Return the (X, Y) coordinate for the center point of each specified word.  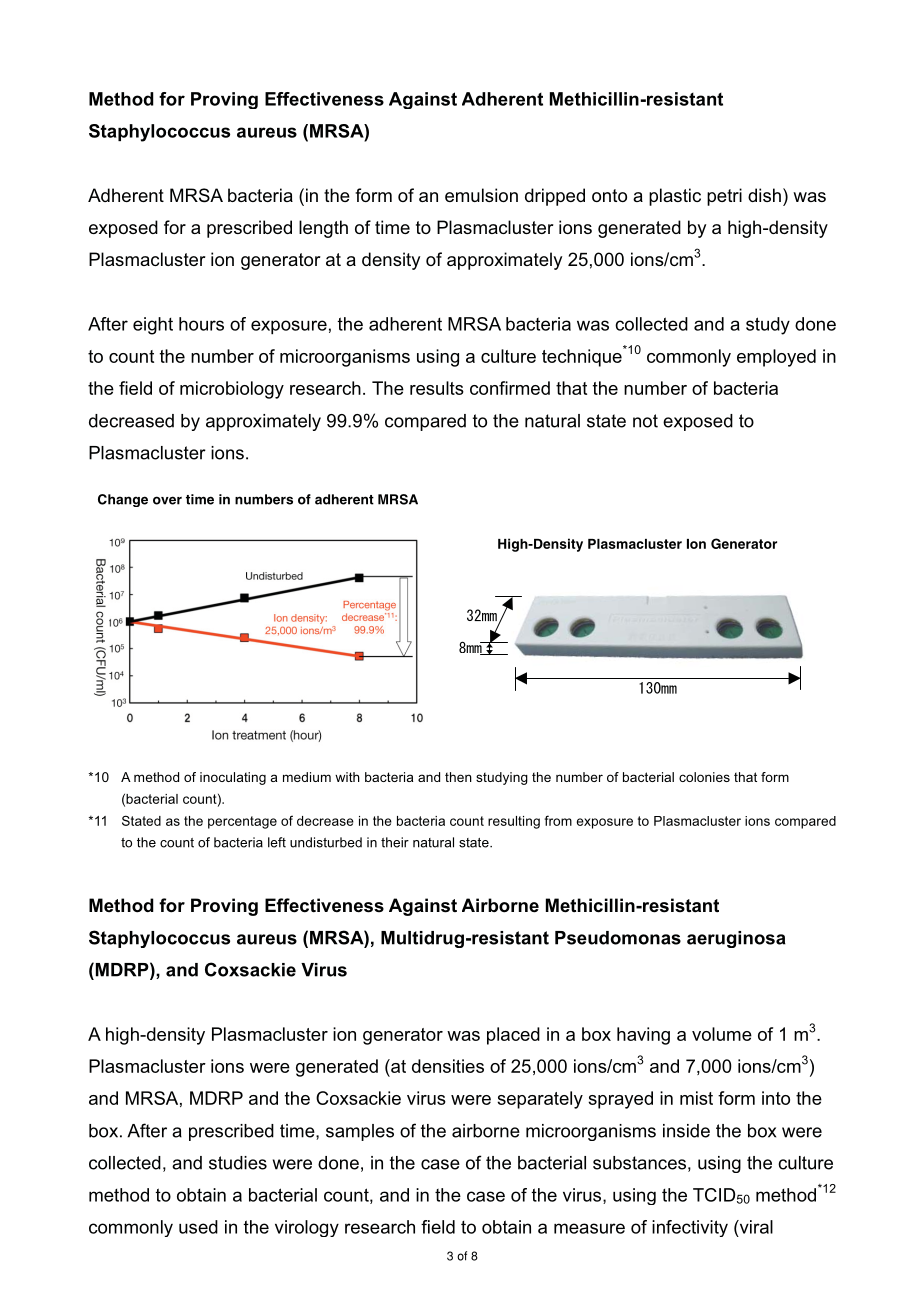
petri (724, 197)
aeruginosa (736, 939)
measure (589, 1228)
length (323, 229)
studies (238, 1163)
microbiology (232, 390)
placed (513, 1036)
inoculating (233, 778)
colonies (704, 777)
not (645, 421)
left (277, 842)
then (458, 777)
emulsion (481, 195)
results (437, 388)
